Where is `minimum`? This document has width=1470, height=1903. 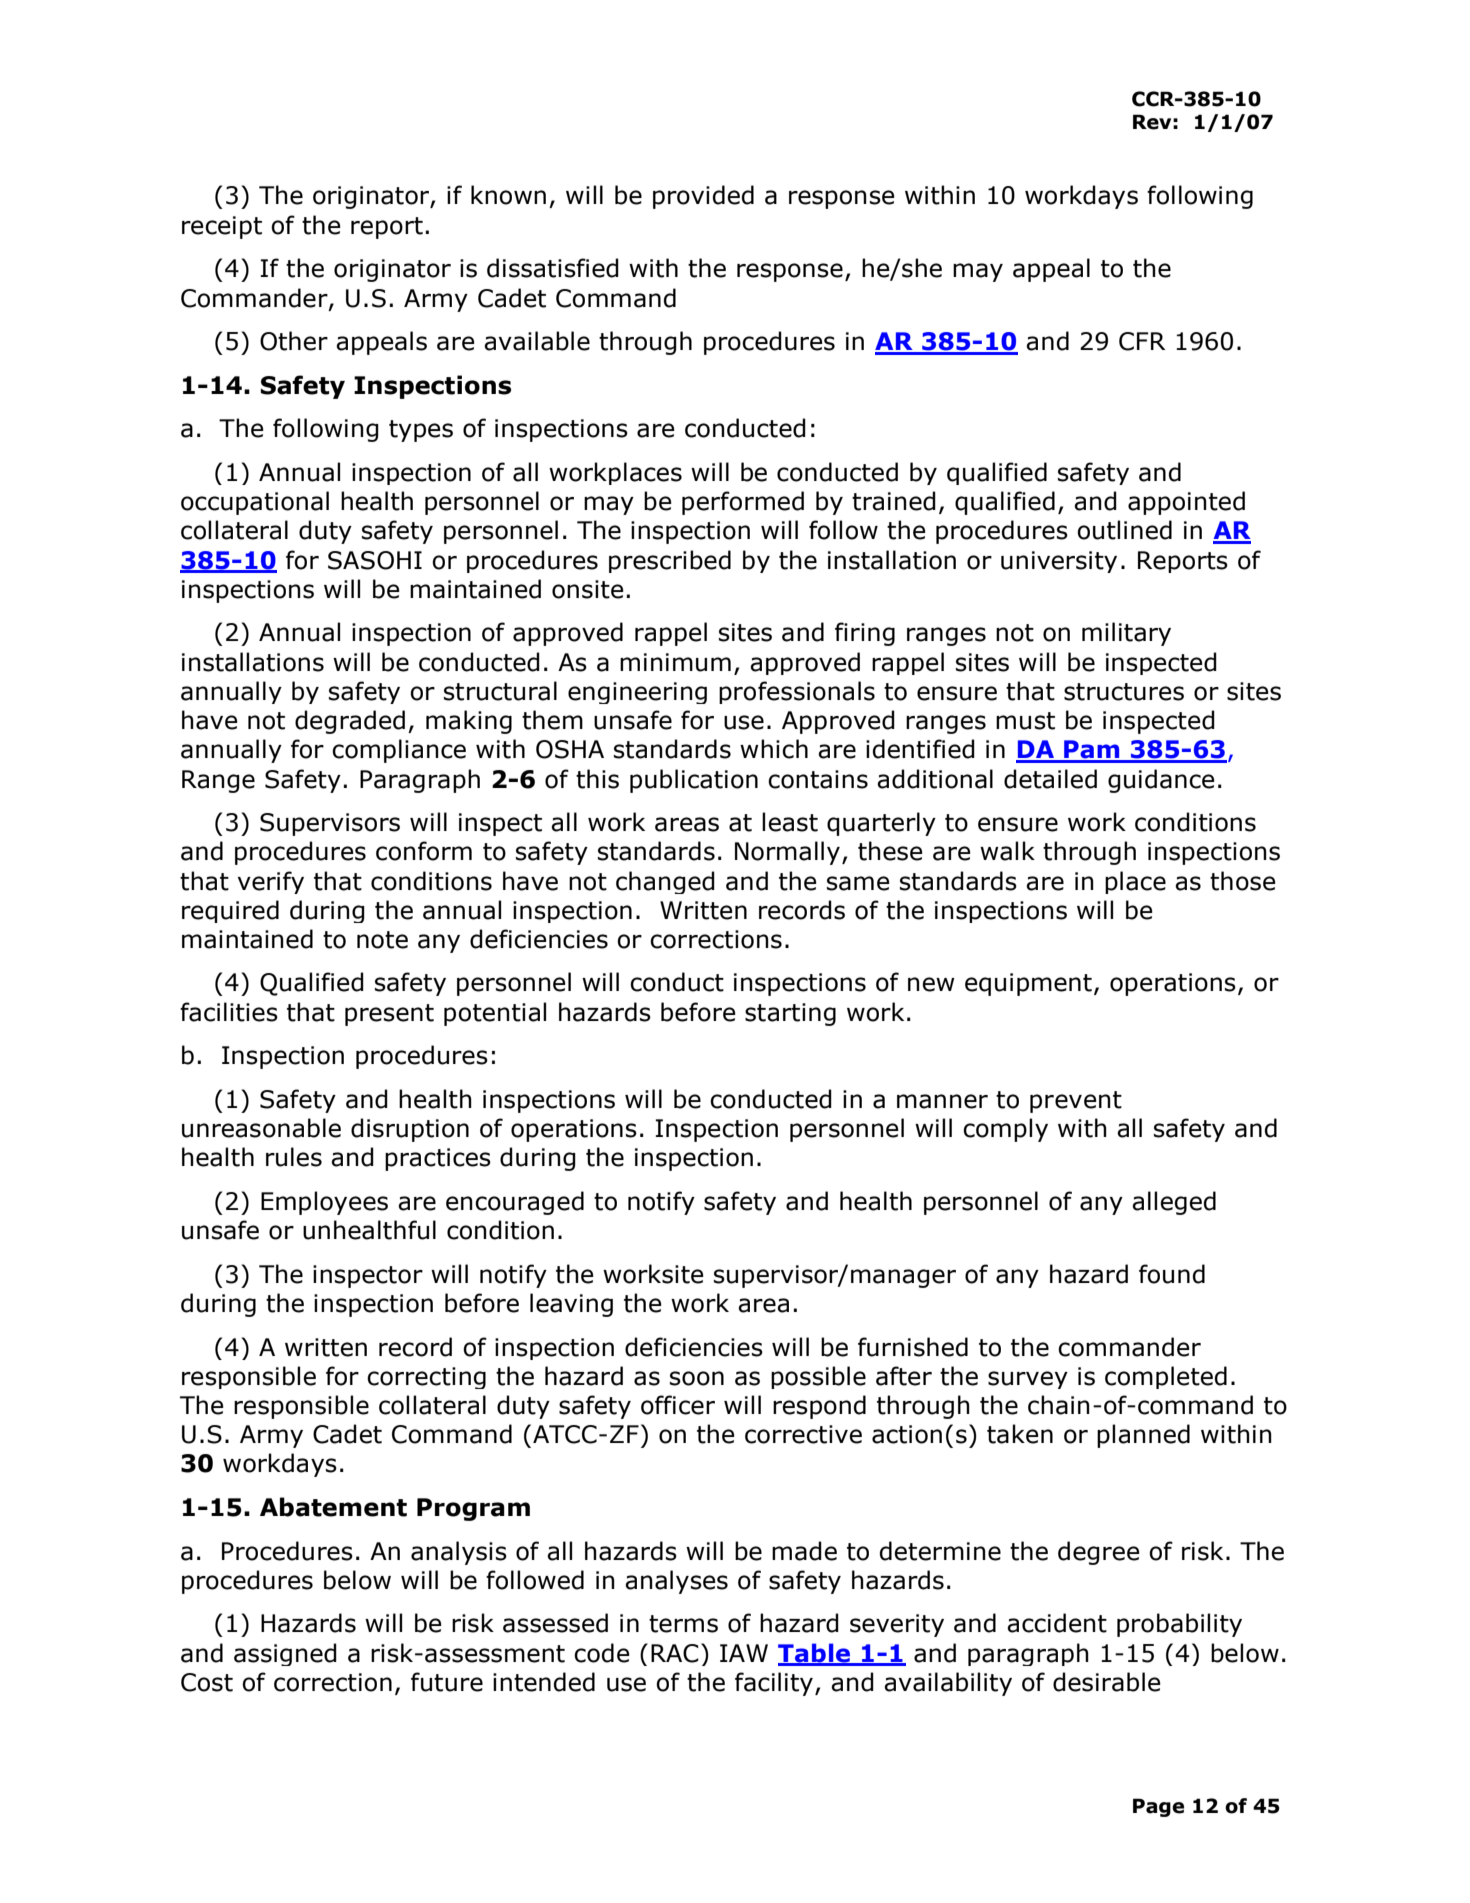
minimum is located at coordinates (675, 662).
